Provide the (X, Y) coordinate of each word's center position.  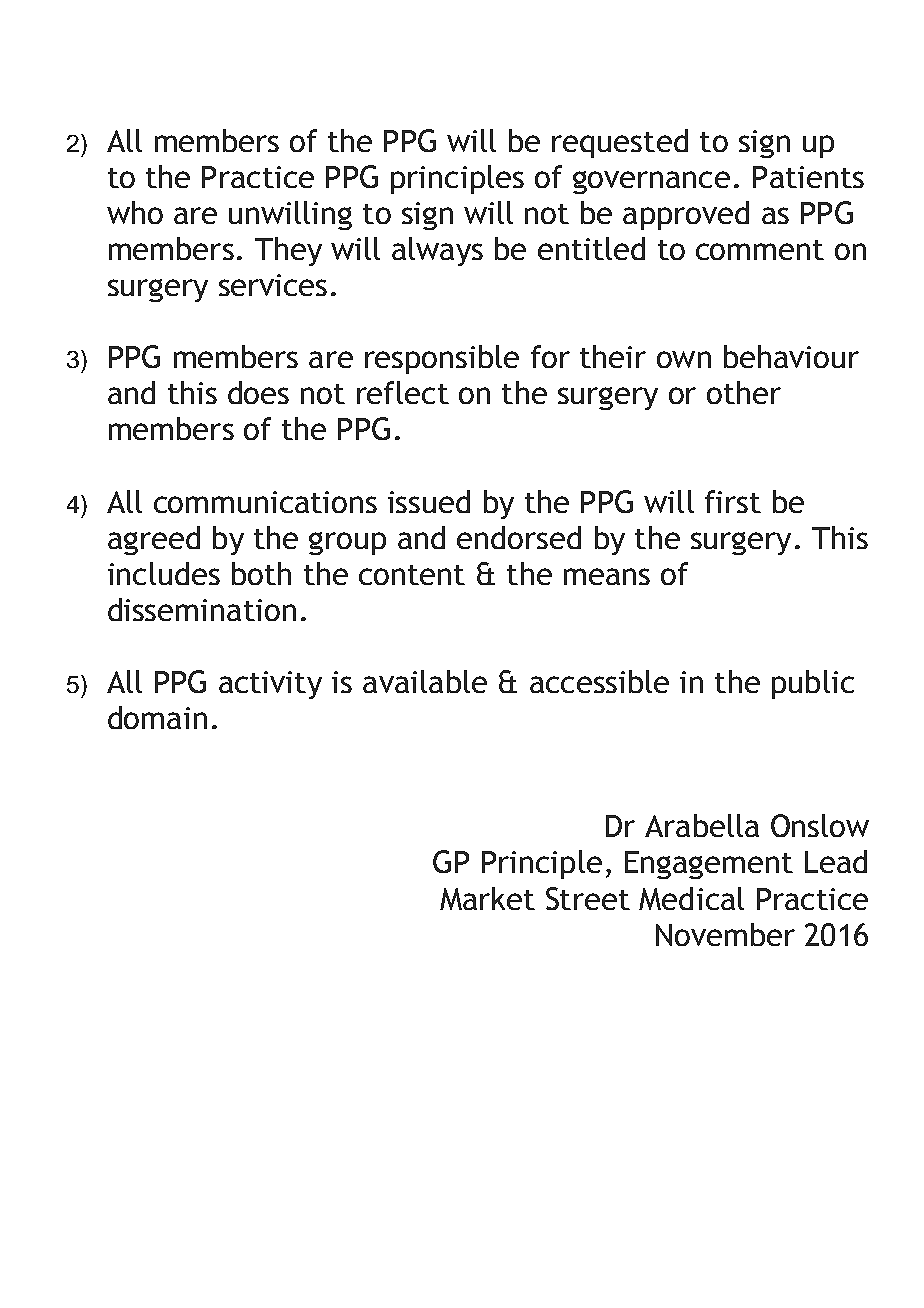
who (135, 212)
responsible (442, 359)
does (258, 392)
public (813, 684)
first (733, 501)
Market (487, 898)
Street (588, 898)
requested (620, 143)
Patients (808, 177)
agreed (154, 540)
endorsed (519, 537)
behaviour (791, 356)
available (425, 681)
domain (157, 717)
